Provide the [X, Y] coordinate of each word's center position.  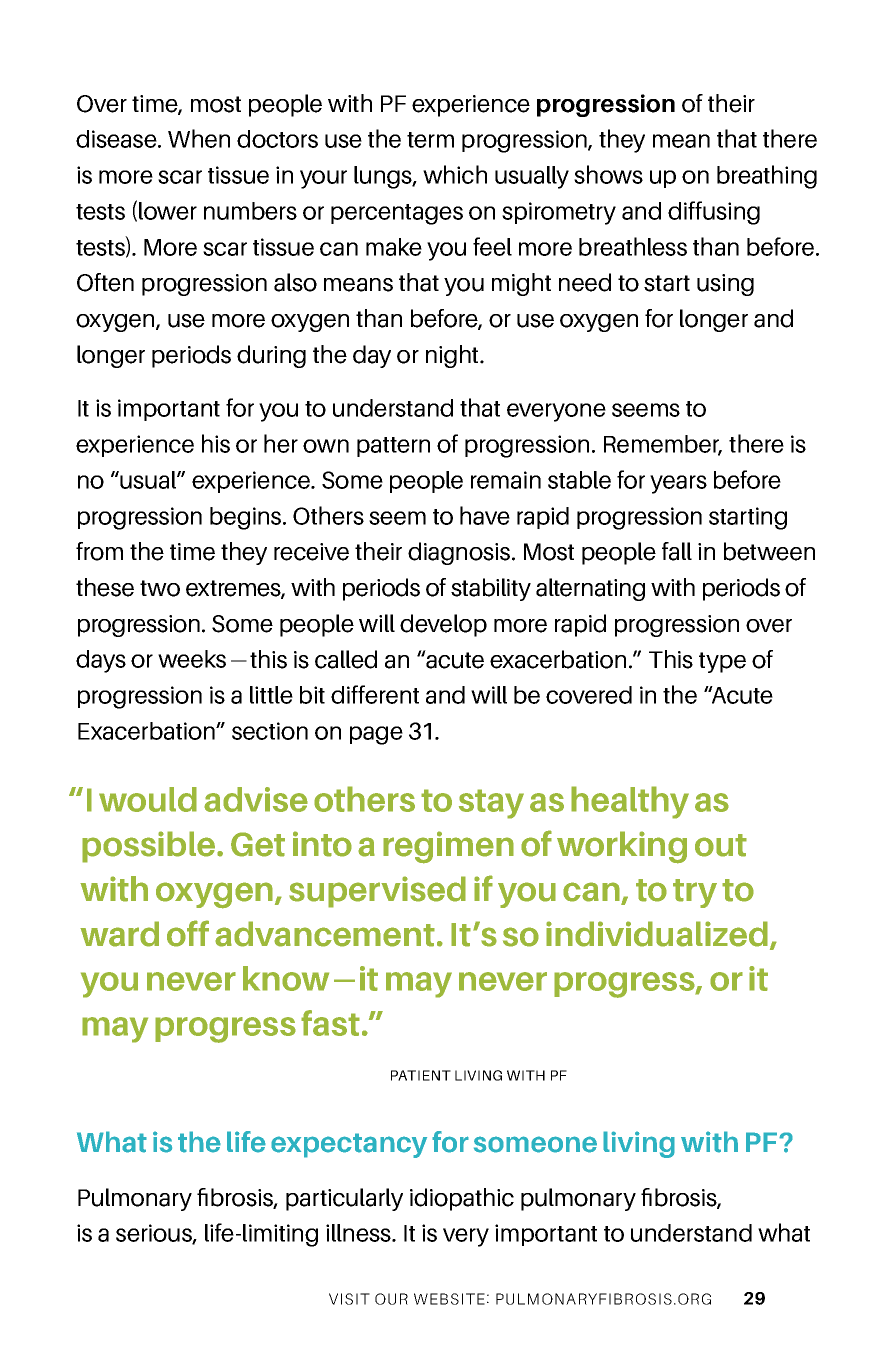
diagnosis [460, 553]
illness [359, 1233]
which [455, 174]
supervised [377, 892]
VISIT [349, 1299]
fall [677, 551]
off [188, 933]
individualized [657, 934]
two [160, 588]
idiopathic [462, 1199]
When [199, 138]
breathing [767, 177]
